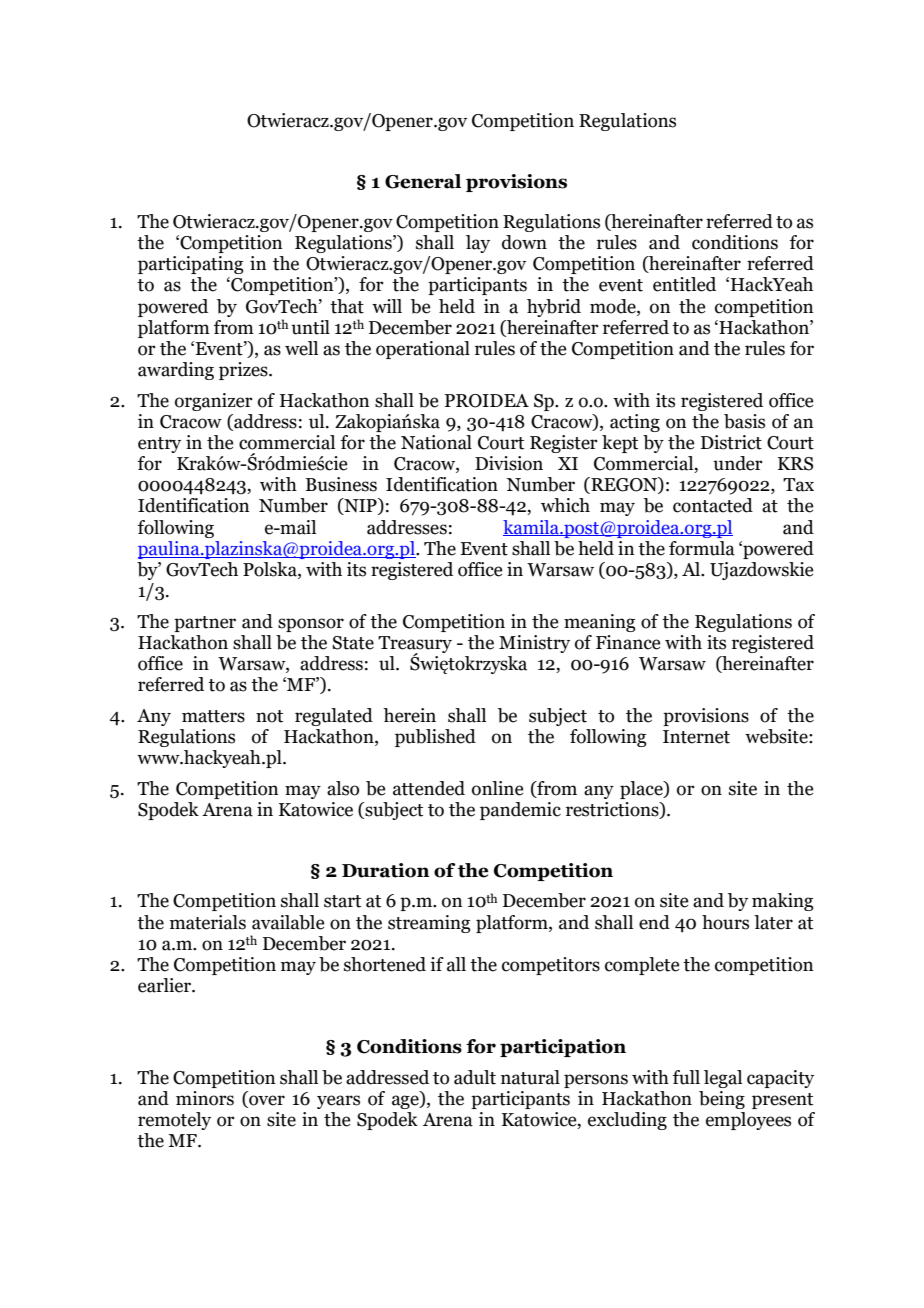 The image size is (924, 1308). What do you see at coordinates (478, 244) in the image?
I see `lay` at bounding box center [478, 244].
